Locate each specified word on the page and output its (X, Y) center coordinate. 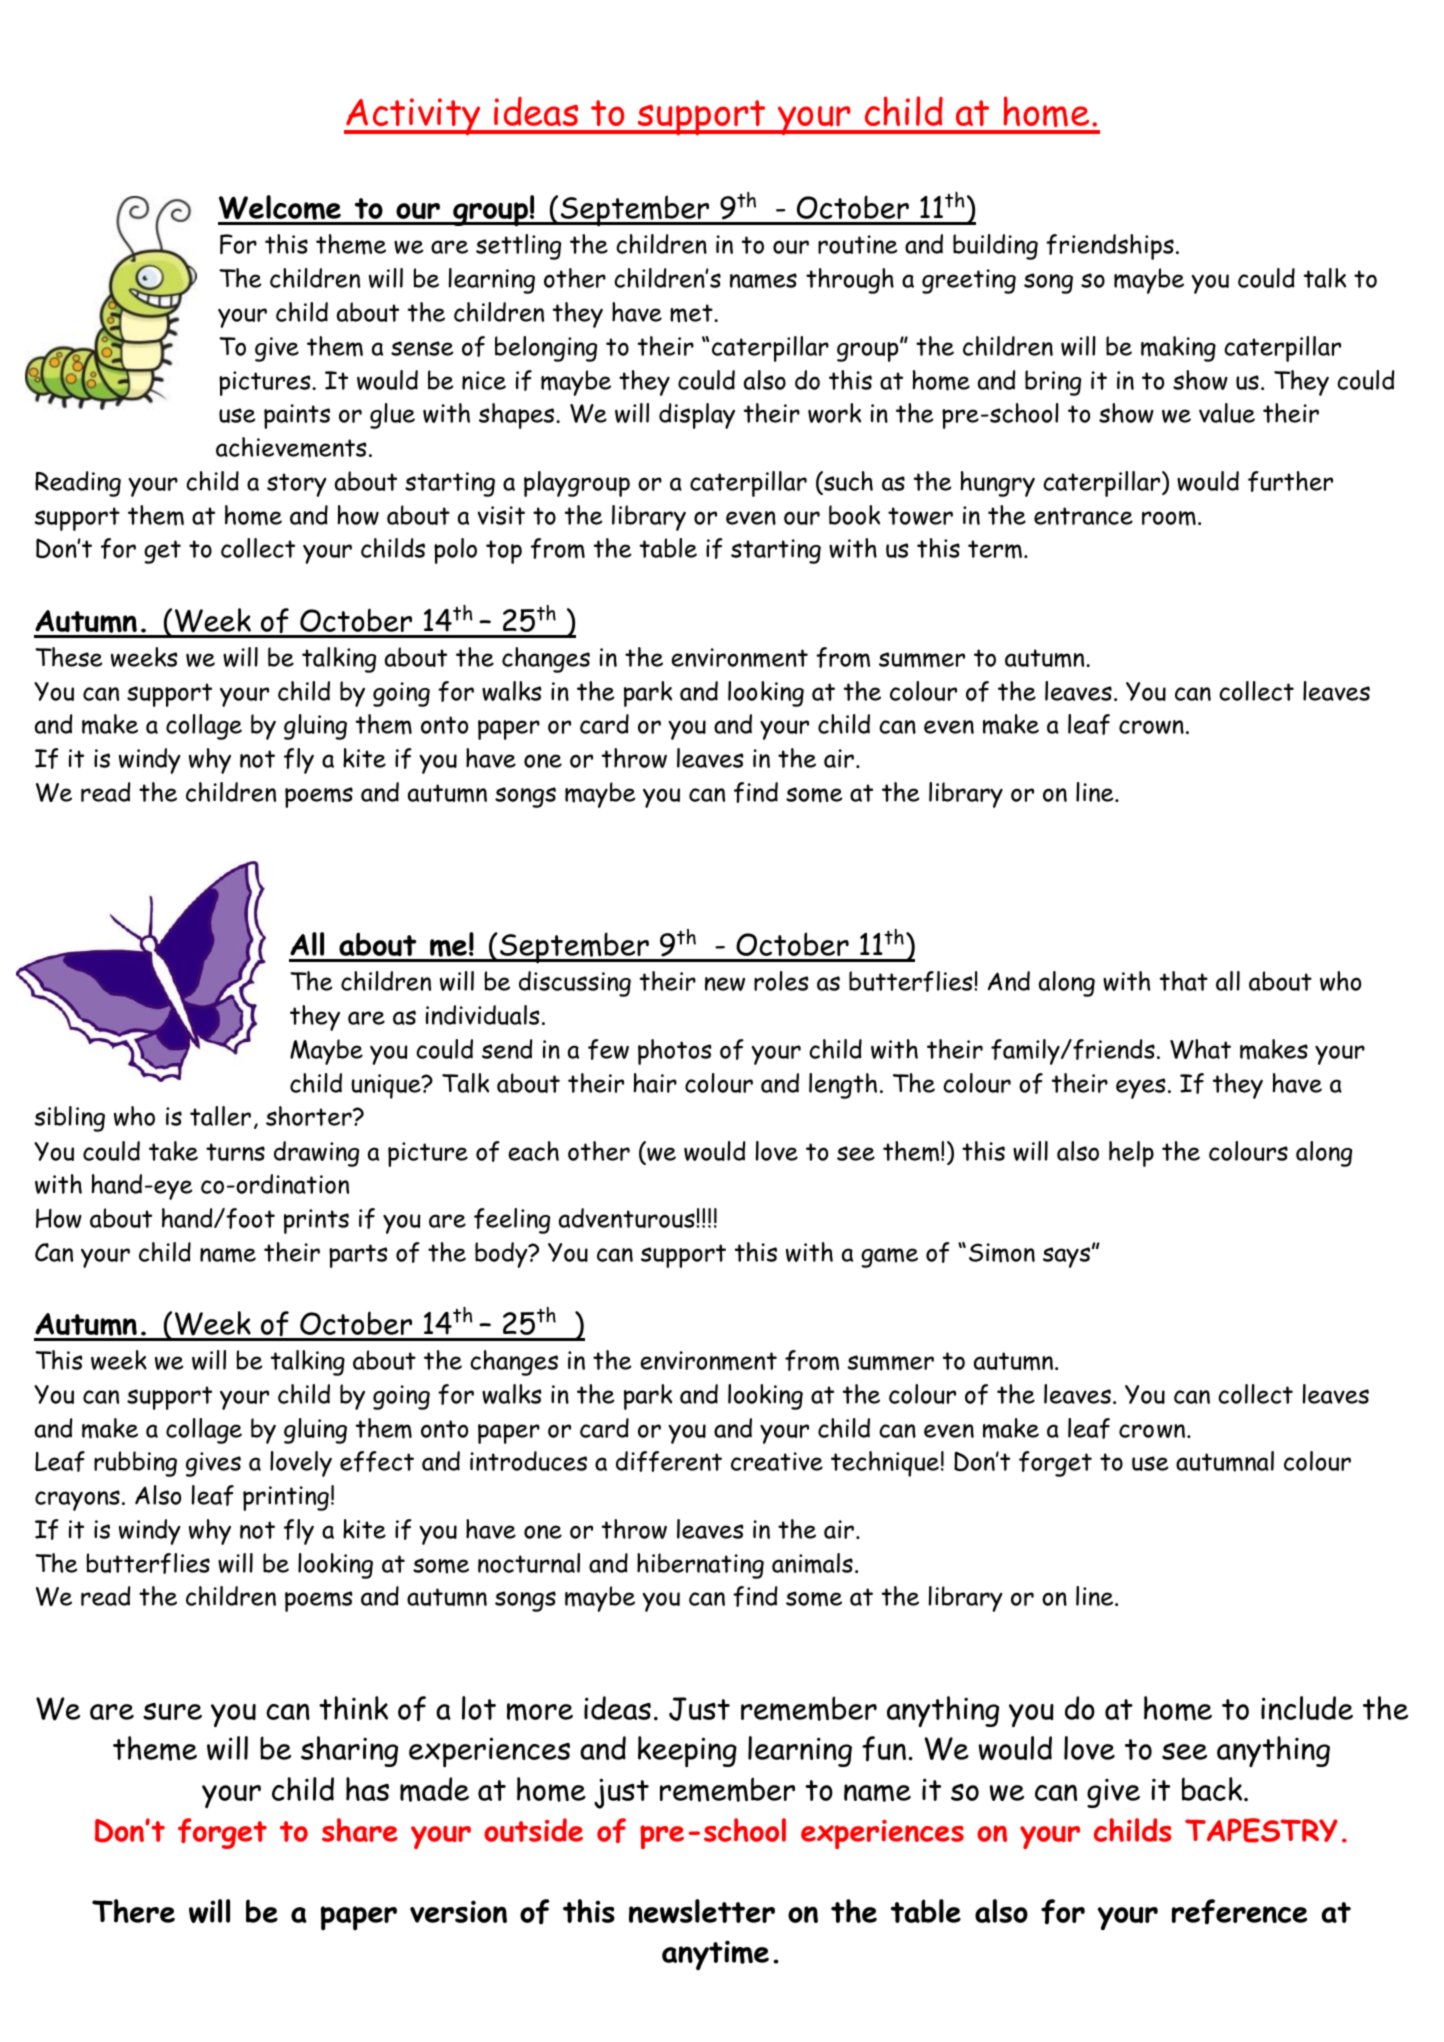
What (1200, 1049)
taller (220, 1116)
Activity (413, 116)
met (692, 313)
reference (1239, 1912)
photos (675, 1052)
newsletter (702, 1911)
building (995, 247)
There (133, 1911)
